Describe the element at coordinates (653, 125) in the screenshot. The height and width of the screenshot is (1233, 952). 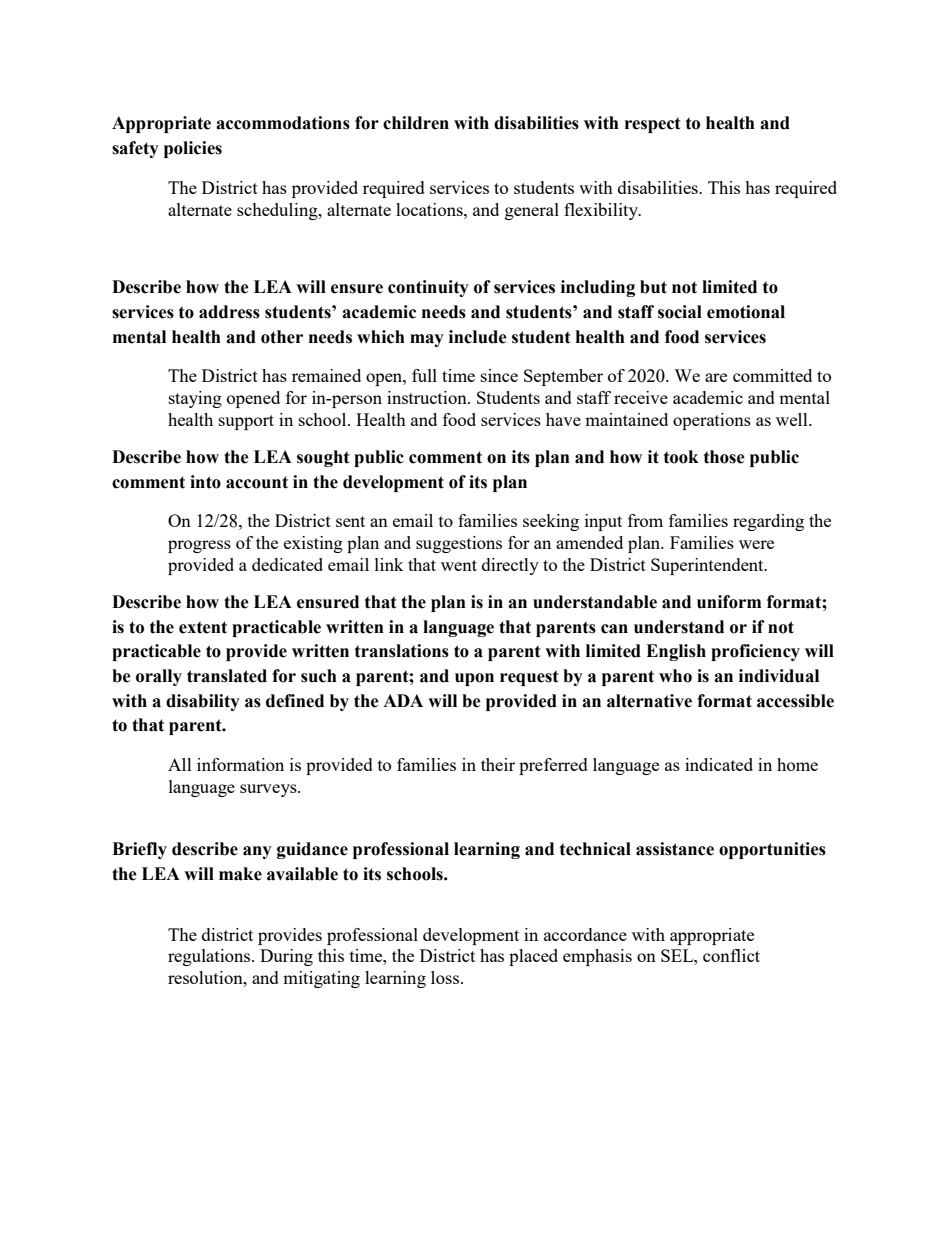
I see `respect` at that location.
